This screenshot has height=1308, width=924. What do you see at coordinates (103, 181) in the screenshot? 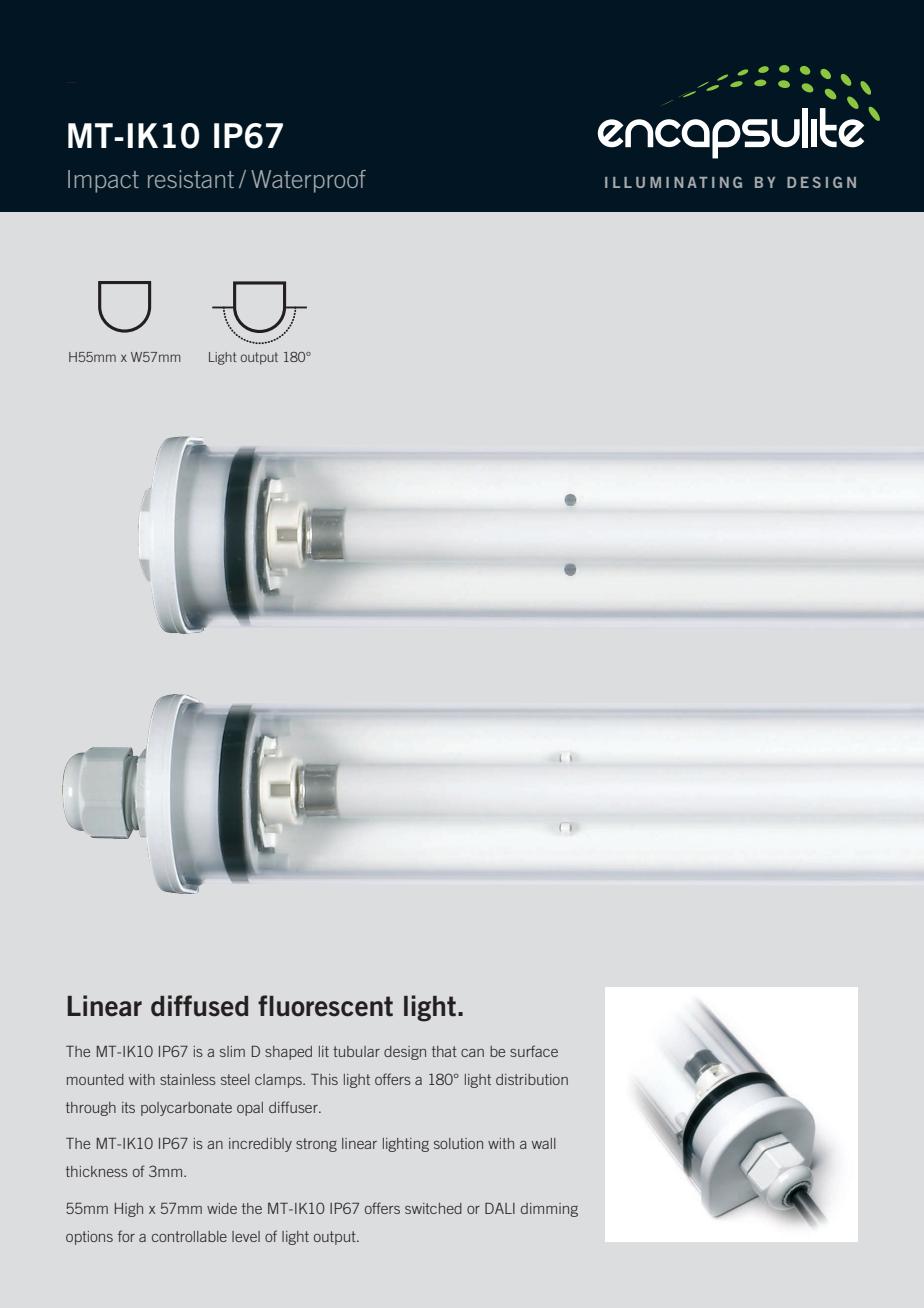
I see `Impact` at bounding box center [103, 181].
